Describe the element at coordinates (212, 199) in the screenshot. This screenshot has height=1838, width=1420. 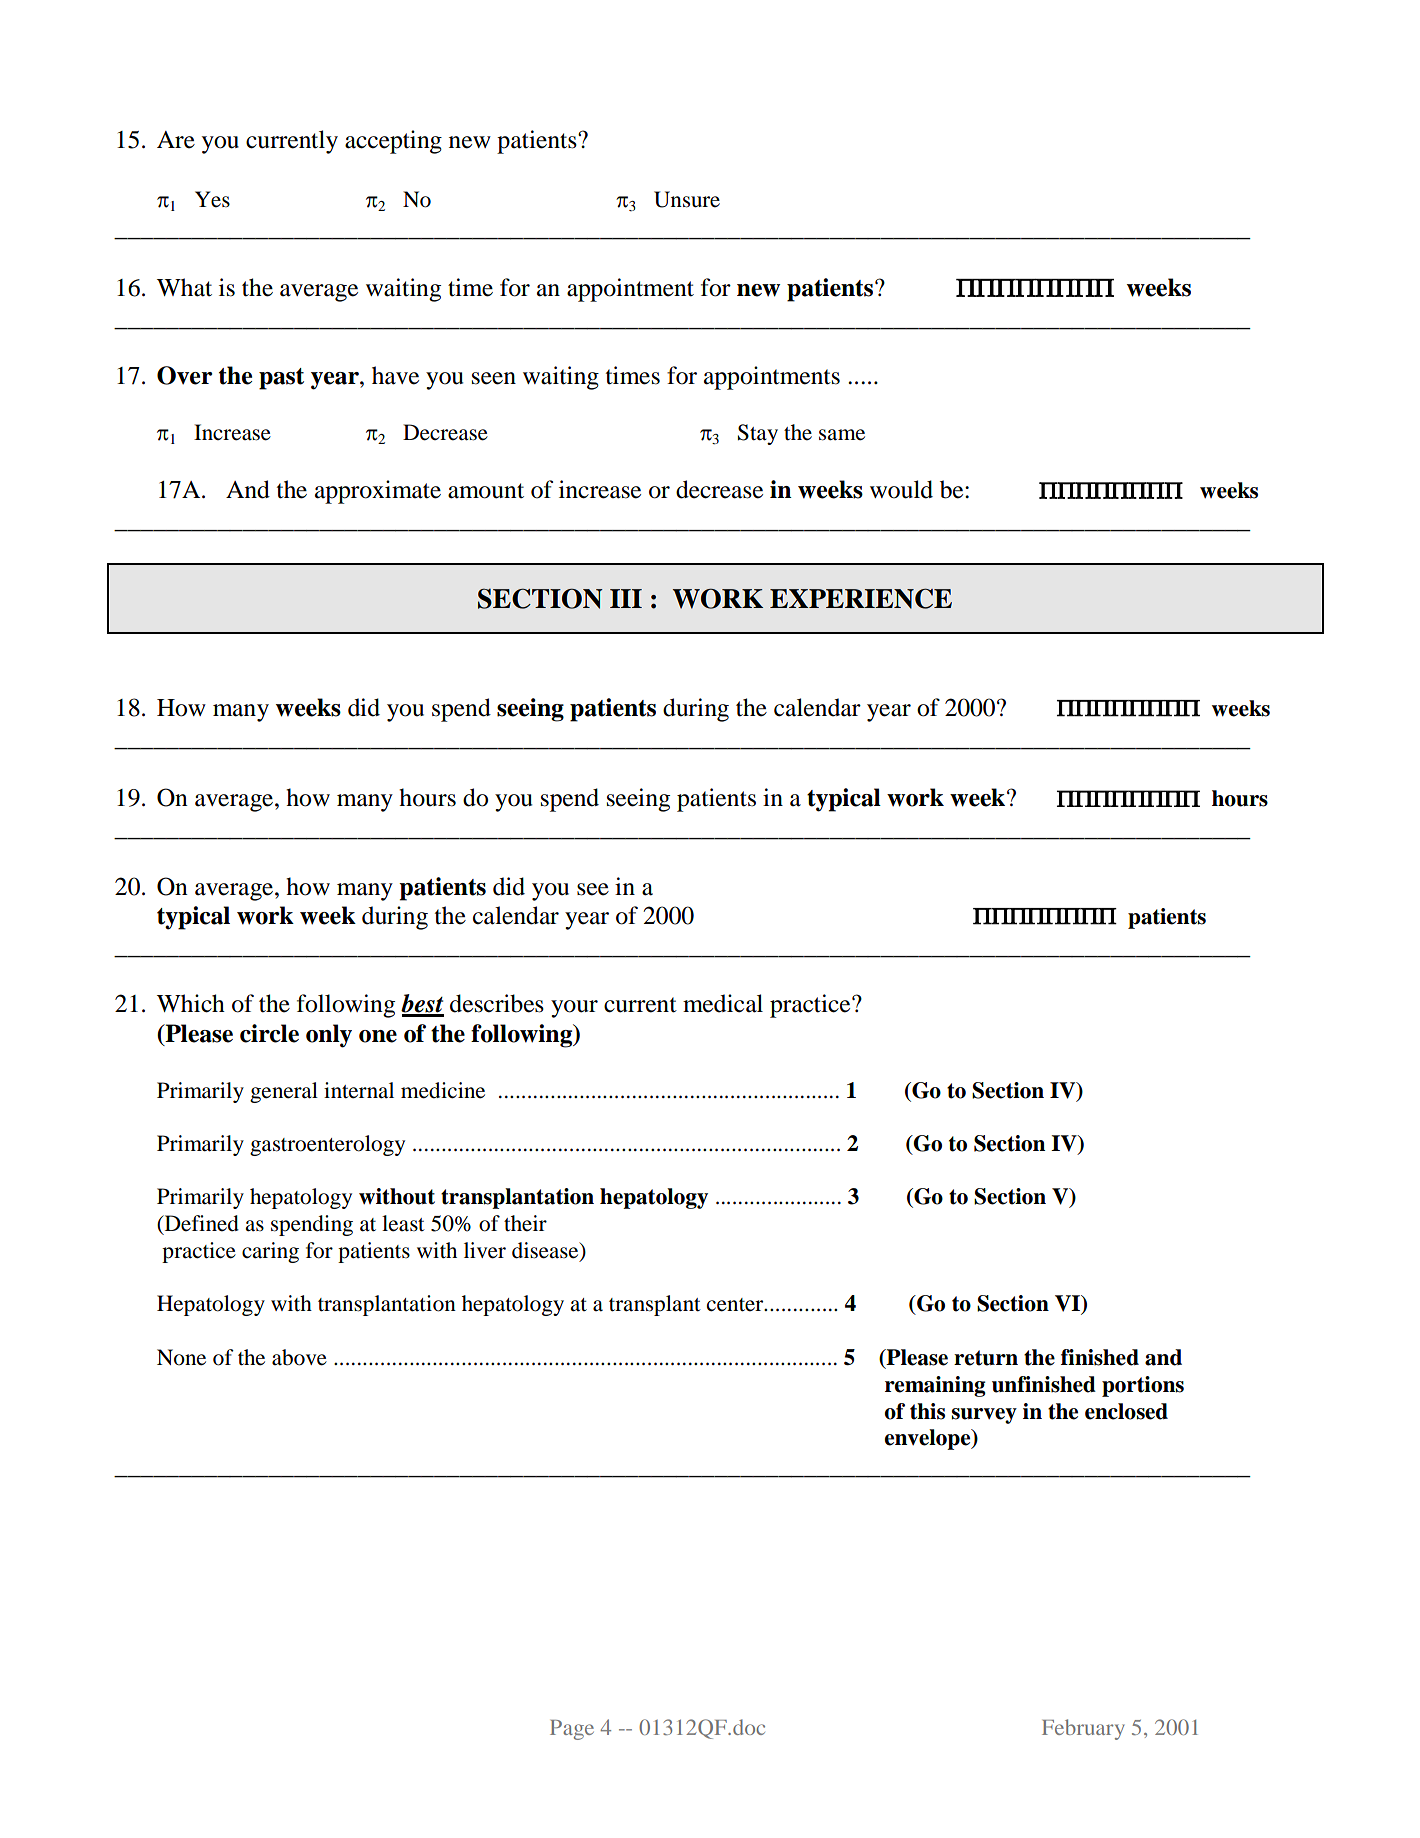
I see `Yes` at that location.
